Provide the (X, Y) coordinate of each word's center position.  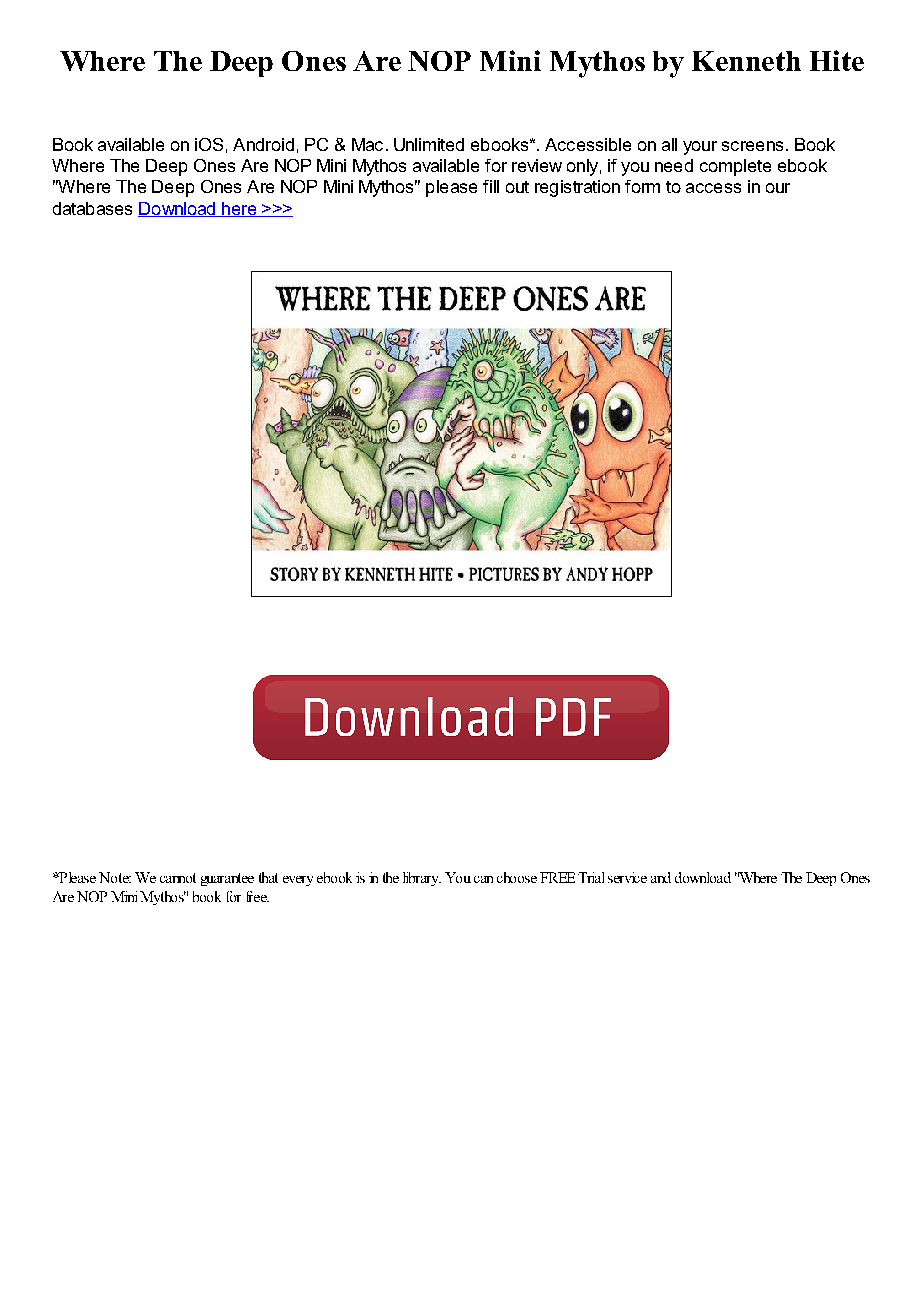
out (517, 187)
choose (517, 877)
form (642, 186)
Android (263, 144)
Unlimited (429, 144)
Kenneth (746, 61)
